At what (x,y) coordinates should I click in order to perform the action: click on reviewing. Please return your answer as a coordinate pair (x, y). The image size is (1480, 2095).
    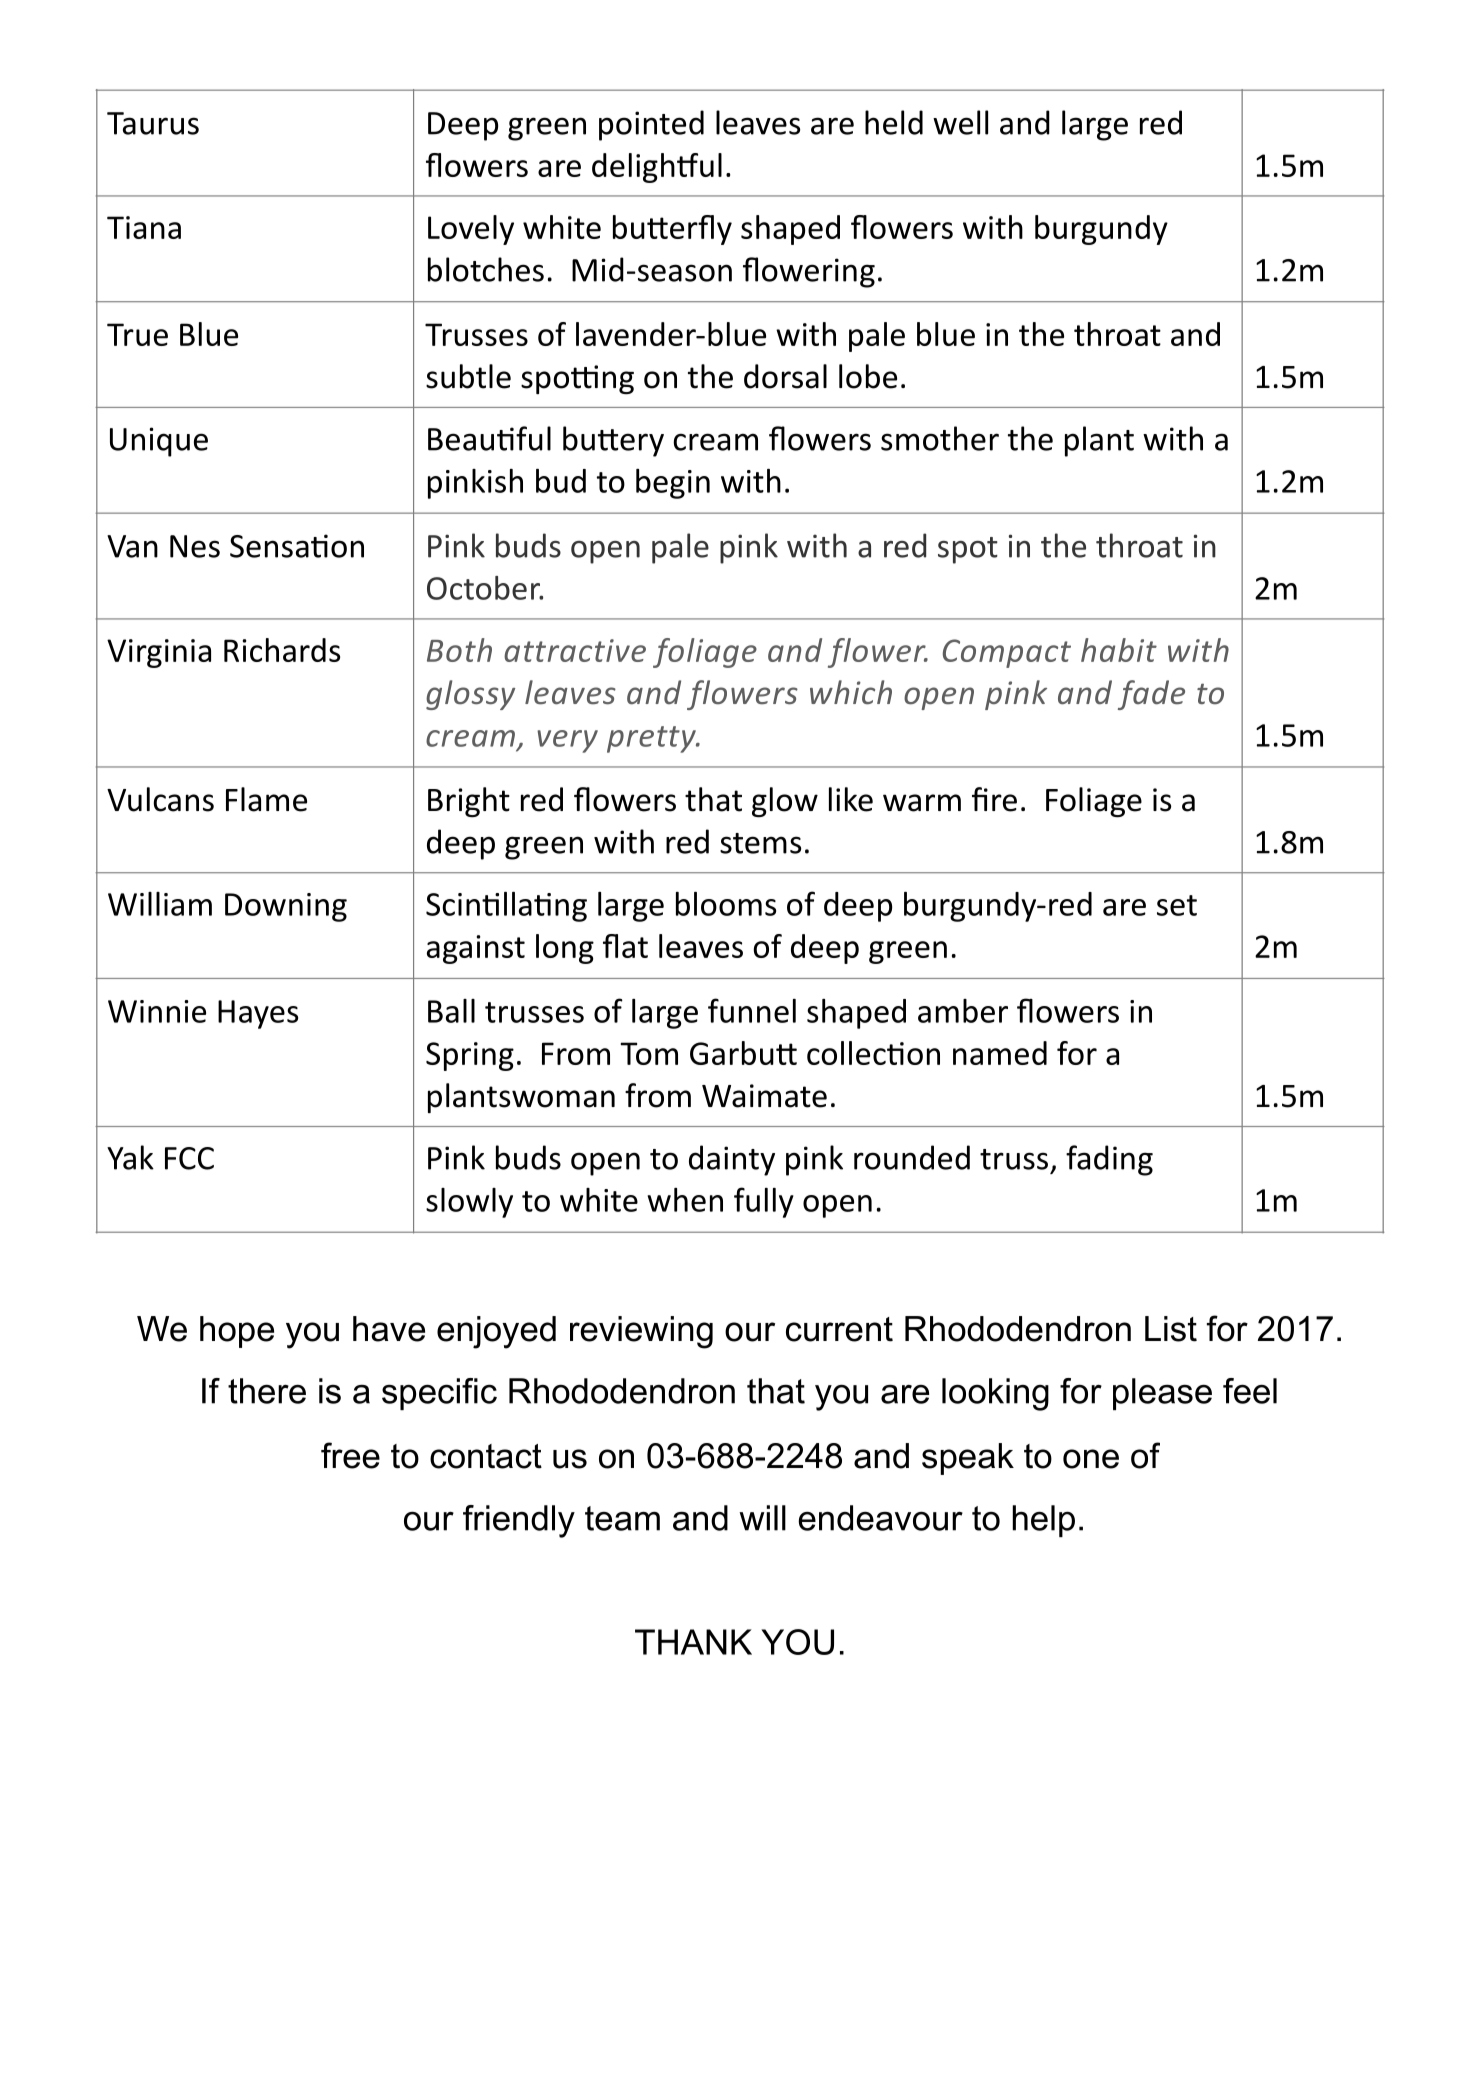
    Looking at the image, I should click on (641, 1332).
